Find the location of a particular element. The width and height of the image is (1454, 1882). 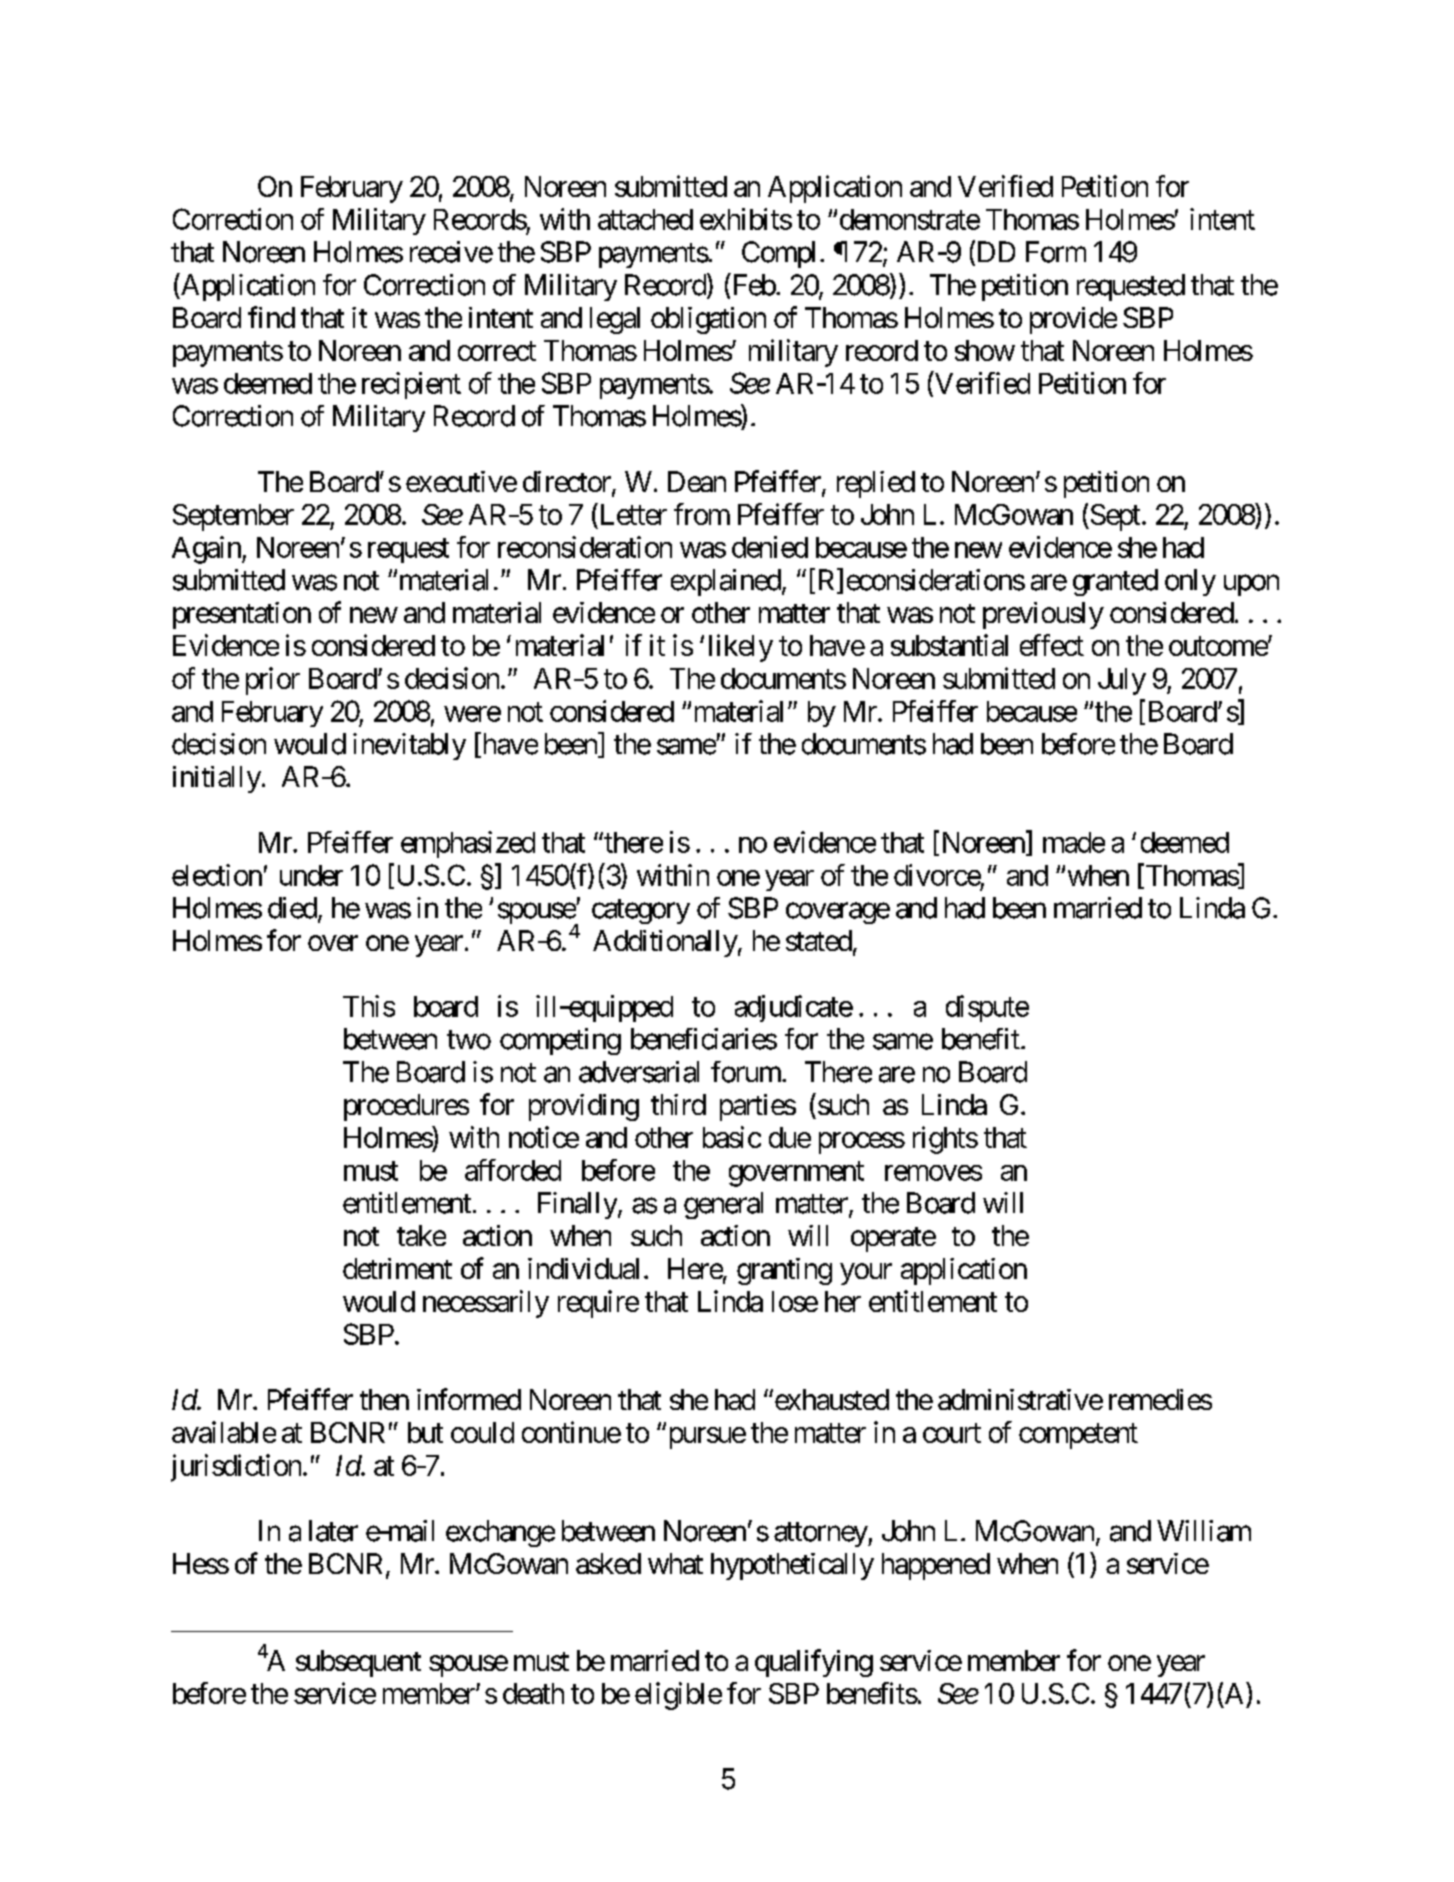

find is located at coordinates (271, 317).
